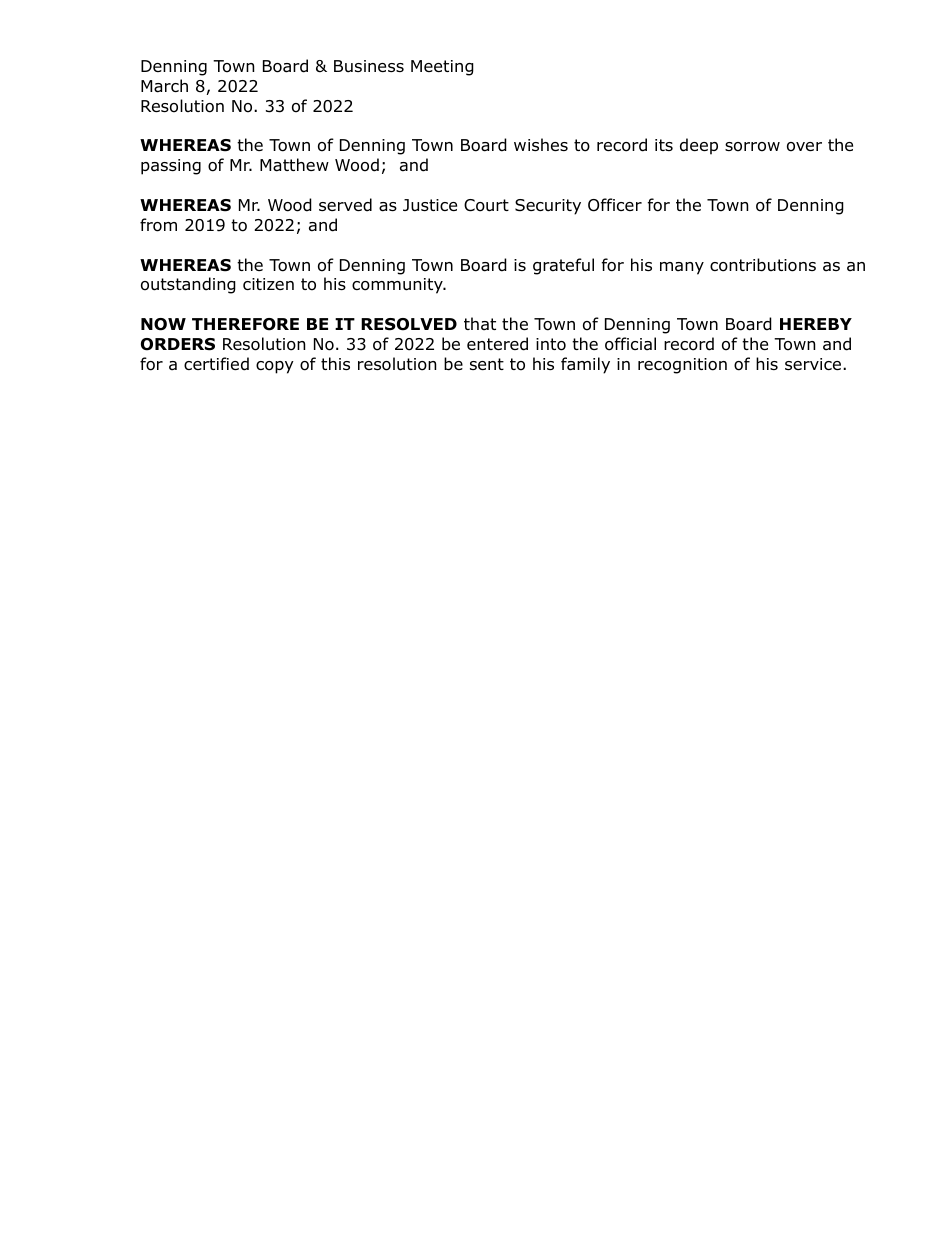 The image size is (952, 1233). What do you see at coordinates (294, 165) in the screenshot?
I see `Matthew` at bounding box center [294, 165].
